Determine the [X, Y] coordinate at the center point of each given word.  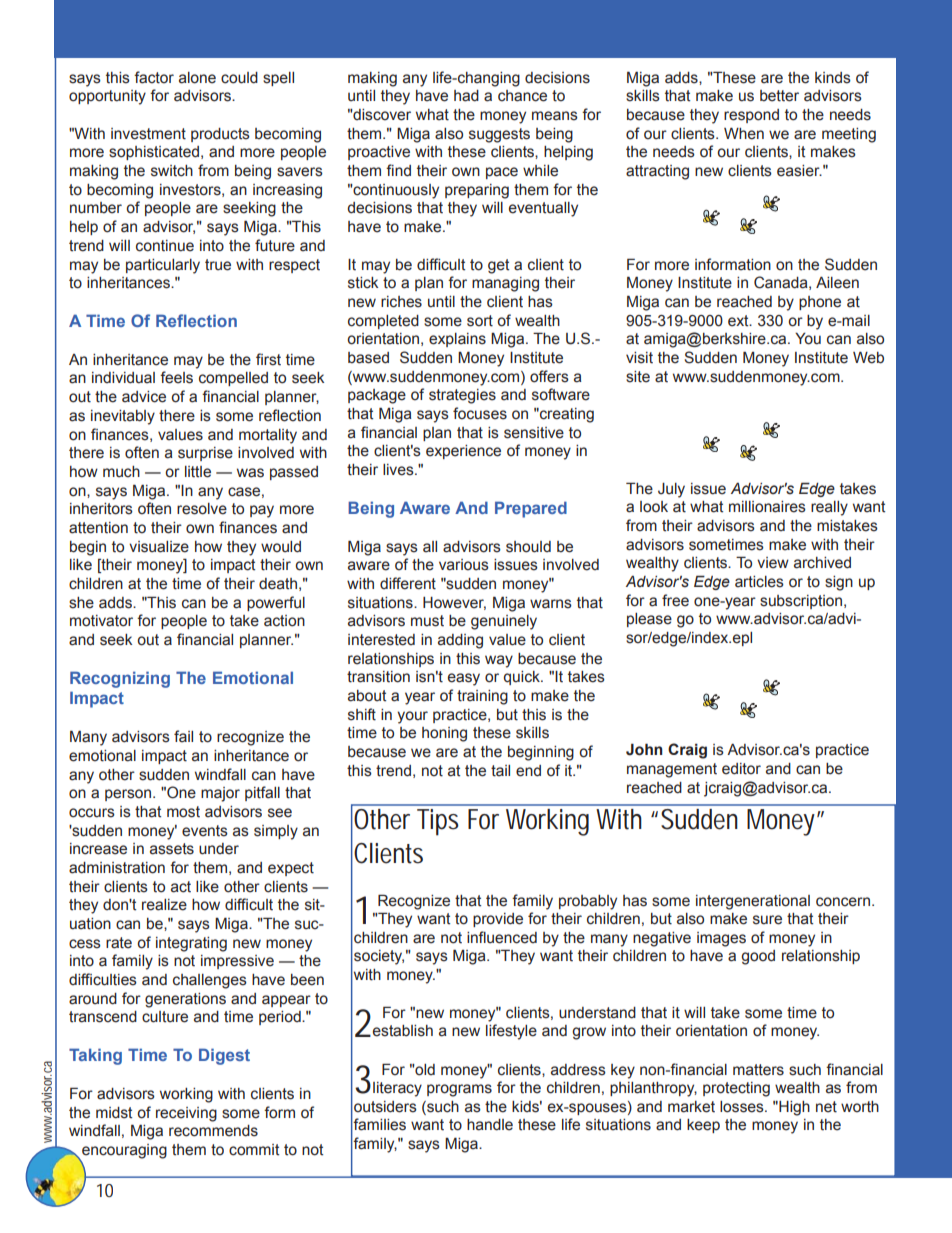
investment [148, 134]
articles [759, 582]
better [779, 96]
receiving [186, 1114]
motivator [101, 621]
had [466, 96]
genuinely [504, 622]
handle [490, 1125]
